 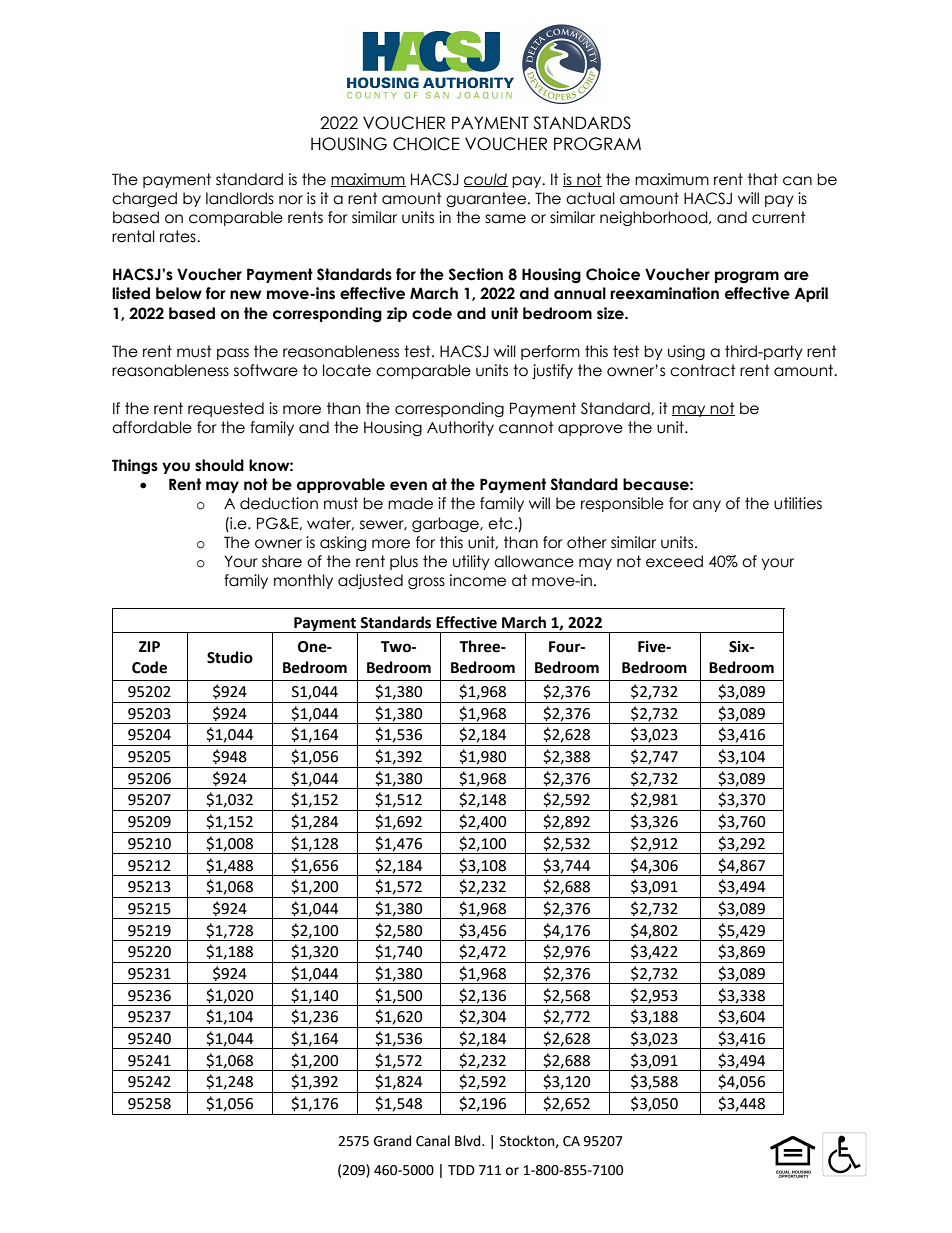 What do you see at coordinates (392, 1141) in the document?
I see `Grand` at bounding box center [392, 1141].
